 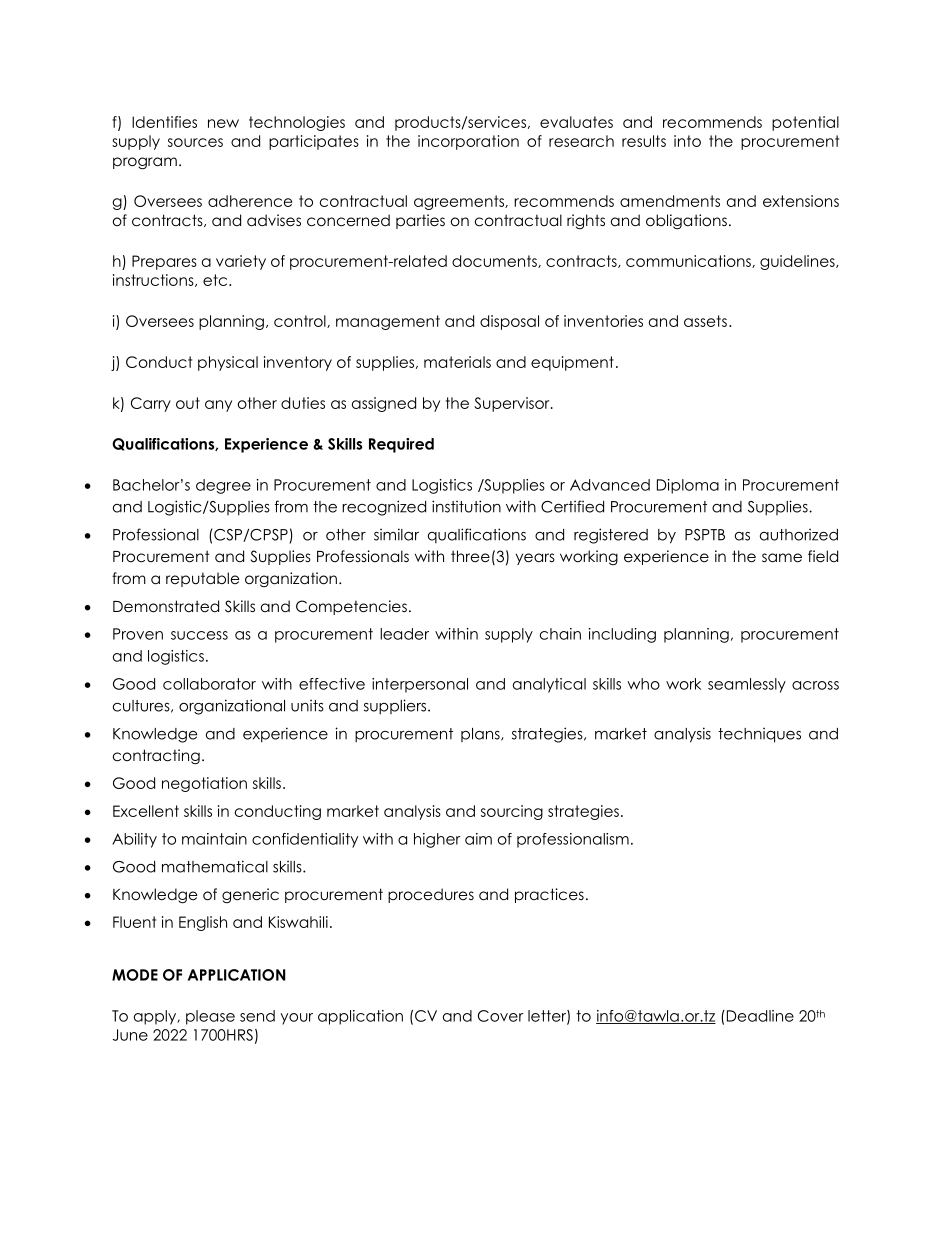 I want to click on into, so click(x=687, y=141).
